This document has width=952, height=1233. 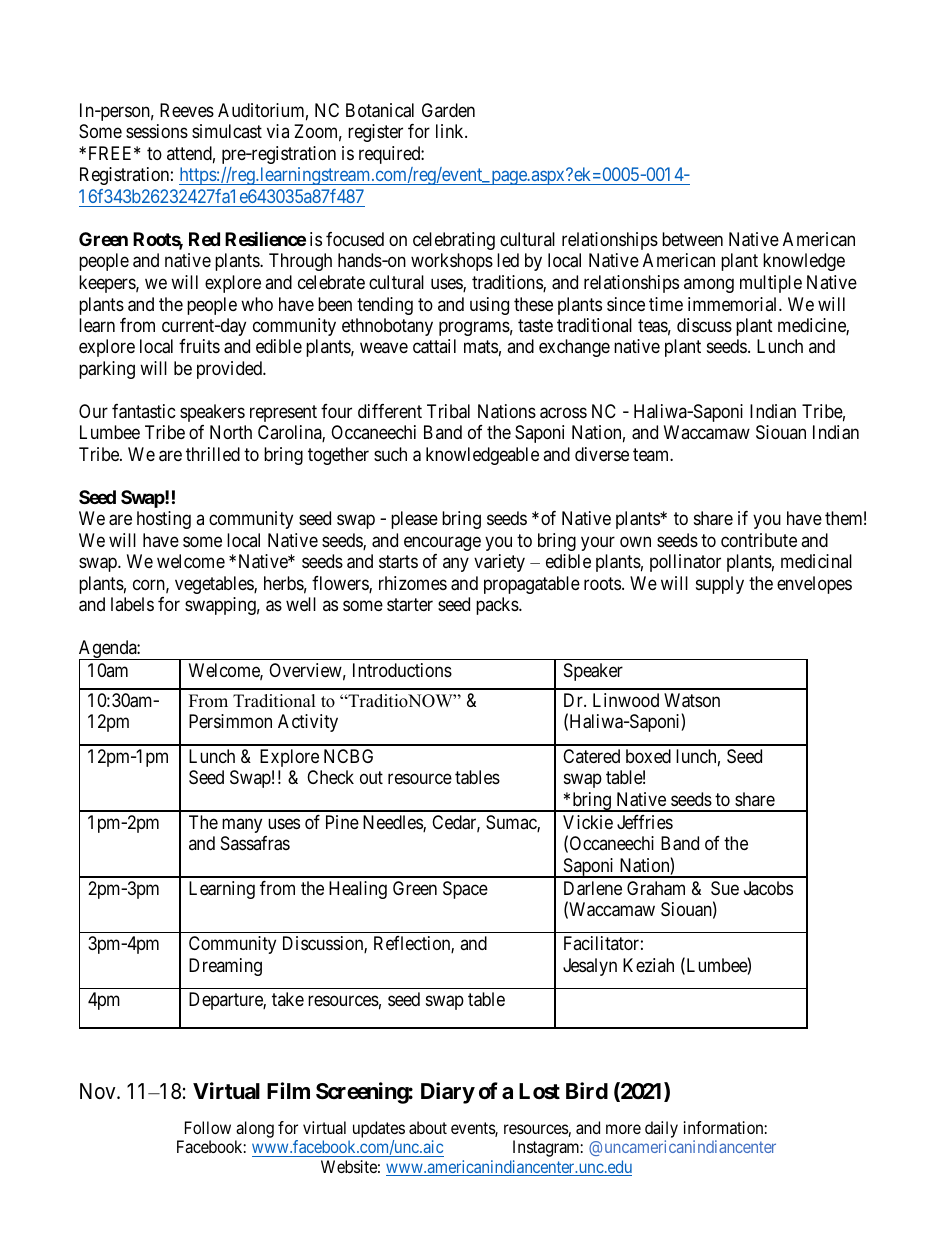 I want to click on sessions, so click(x=157, y=131).
